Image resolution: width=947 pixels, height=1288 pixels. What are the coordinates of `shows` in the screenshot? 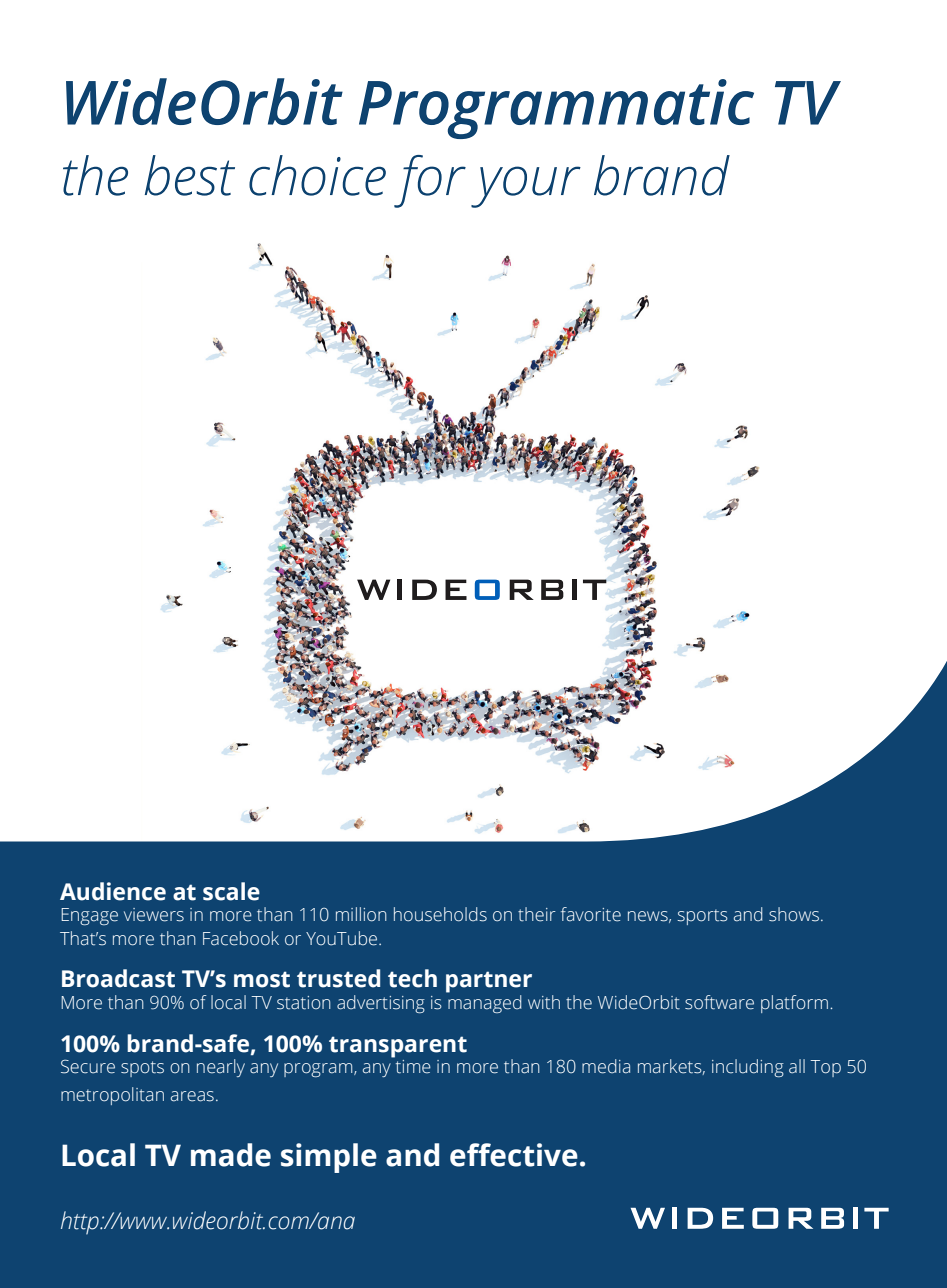 It's located at (795, 914).
